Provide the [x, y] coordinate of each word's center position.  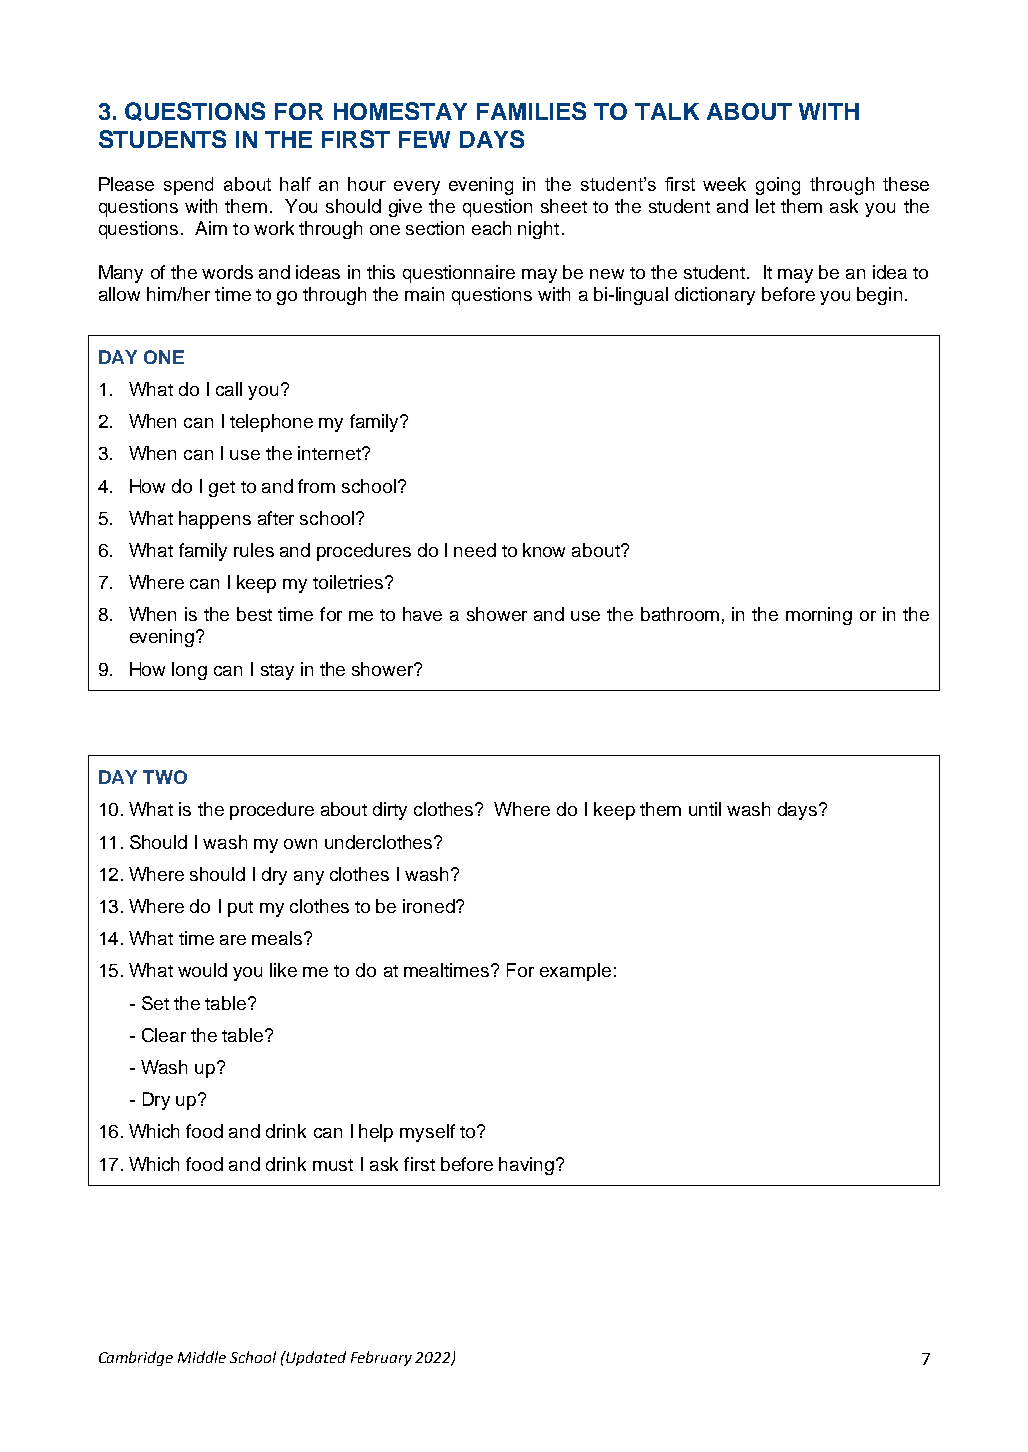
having [528, 1166]
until [705, 809]
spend [188, 186]
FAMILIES [531, 111]
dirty [390, 811]
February [381, 1358]
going [778, 186]
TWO [165, 777]
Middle [202, 1357]
